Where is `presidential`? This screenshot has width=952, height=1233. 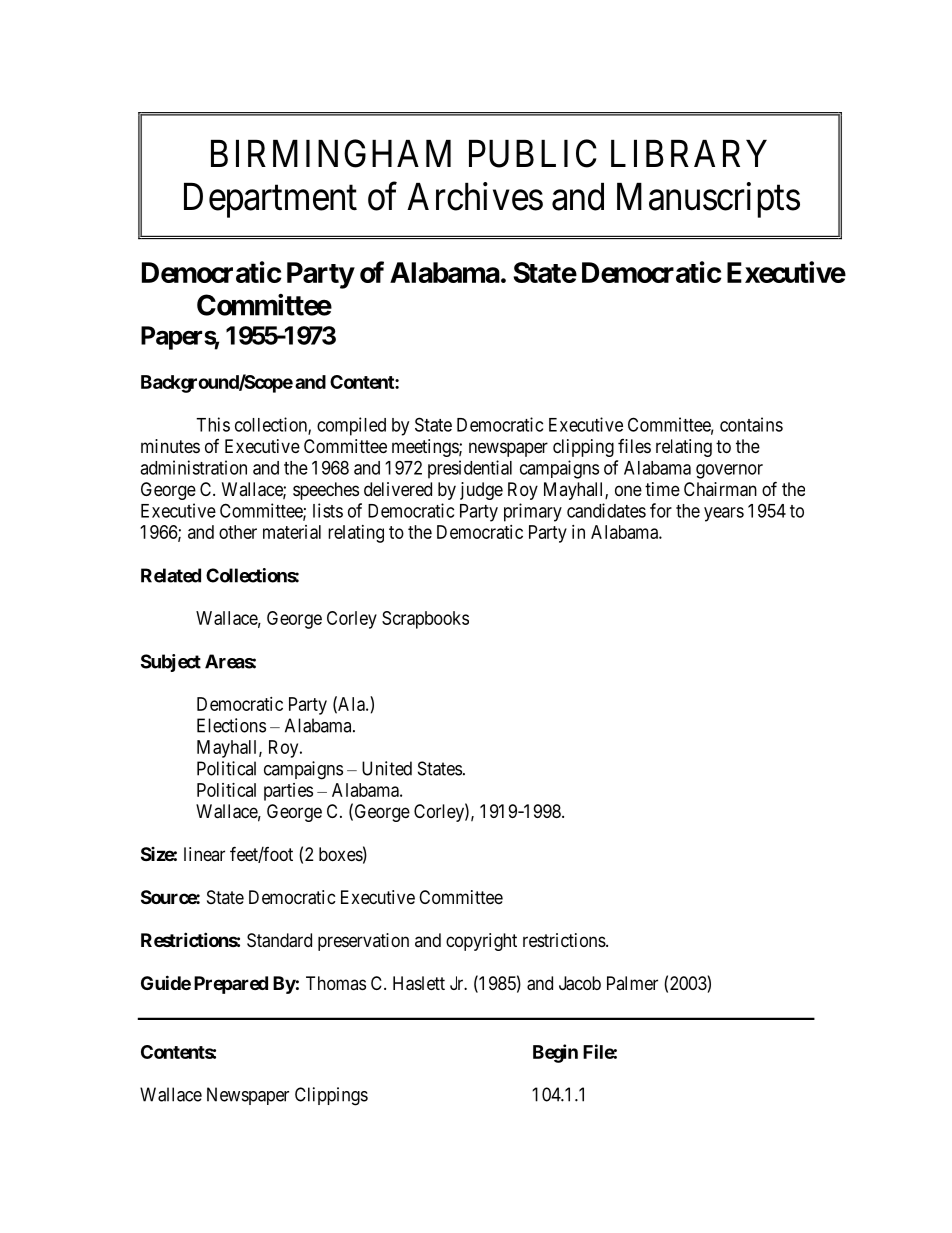
presidential is located at coordinates (470, 469).
